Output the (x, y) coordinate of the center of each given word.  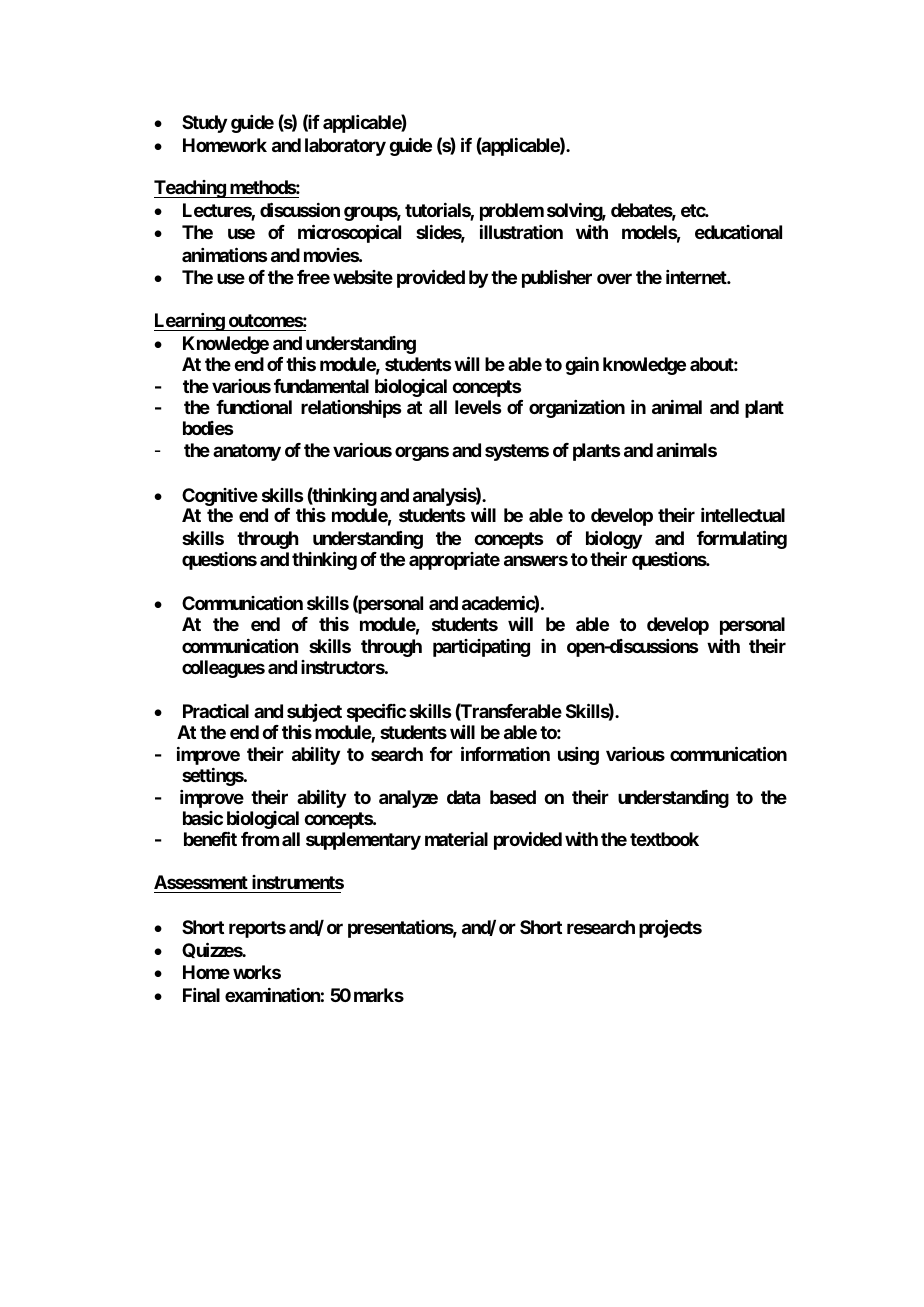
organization (577, 408)
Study (204, 124)
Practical (216, 711)
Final (201, 995)
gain (582, 366)
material (456, 839)
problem (512, 212)
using (578, 756)
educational (738, 232)
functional (254, 406)
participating (481, 648)
